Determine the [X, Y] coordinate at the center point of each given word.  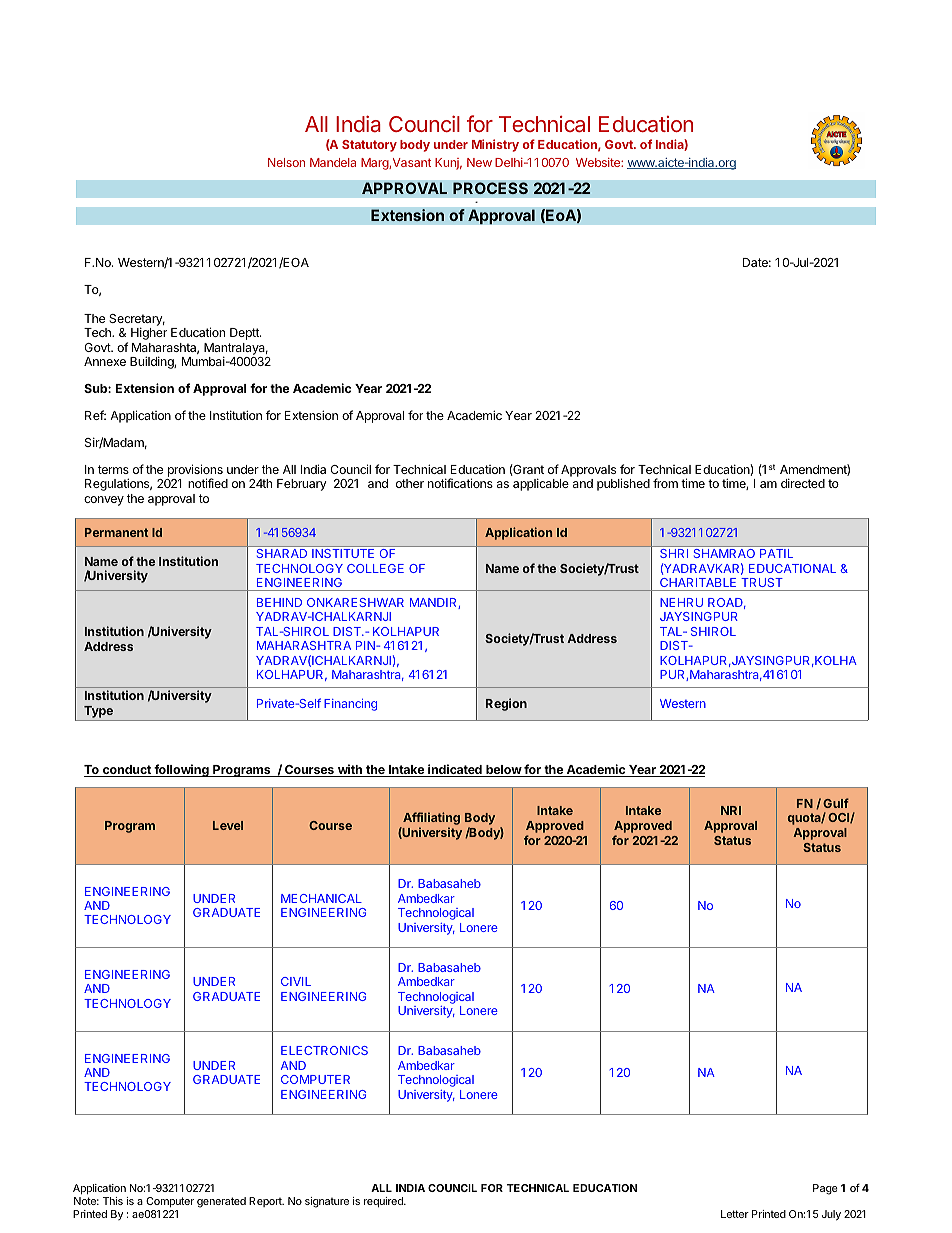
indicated [455, 770]
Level [228, 825]
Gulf [836, 803]
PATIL [776, 553]
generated [221, 1202]
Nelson [286, 162]
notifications [460, 483]
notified [208, 483]
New [479, 162]
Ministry [495, 145]
